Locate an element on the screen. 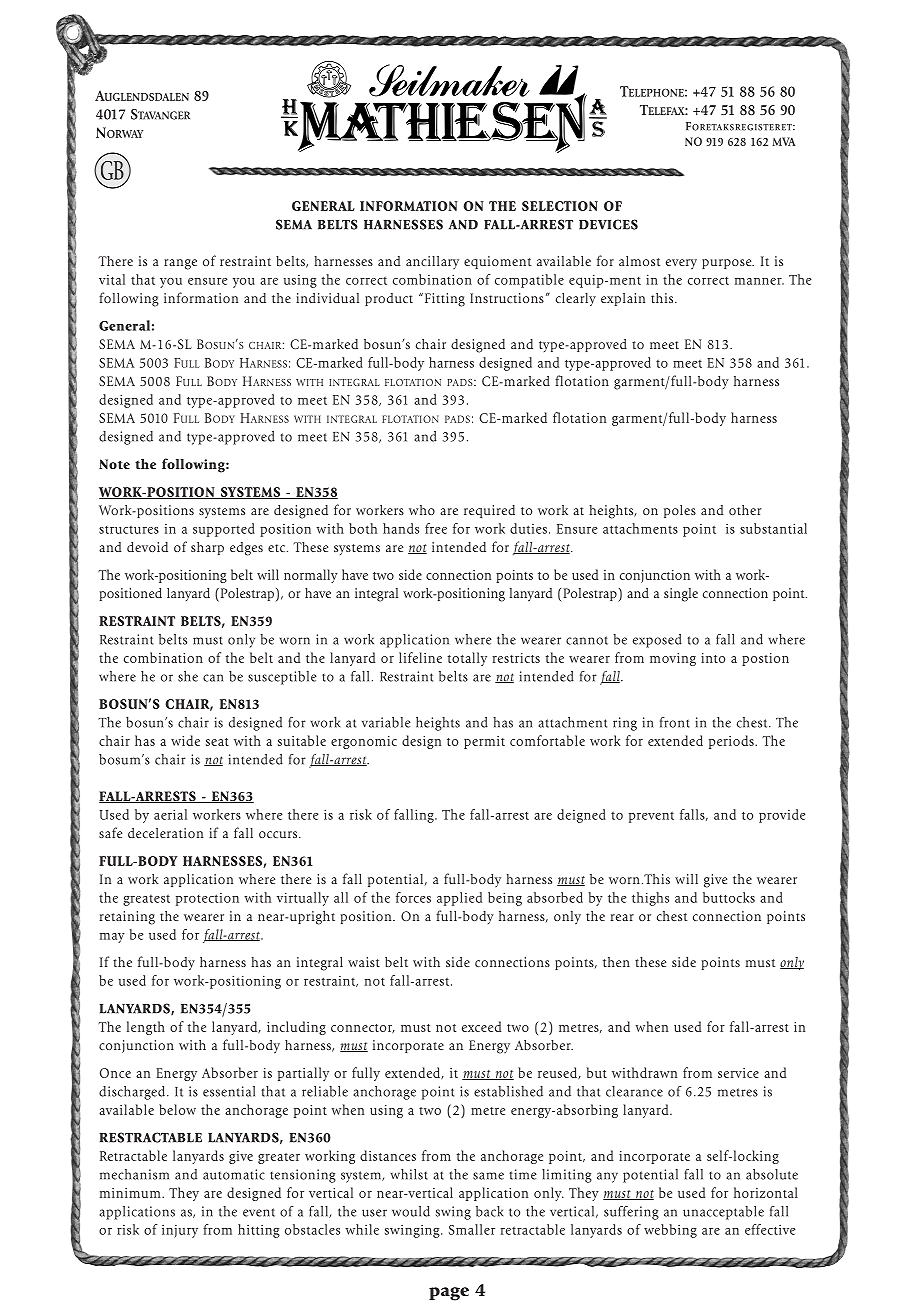  page is located at coordinates (449, 1294).
